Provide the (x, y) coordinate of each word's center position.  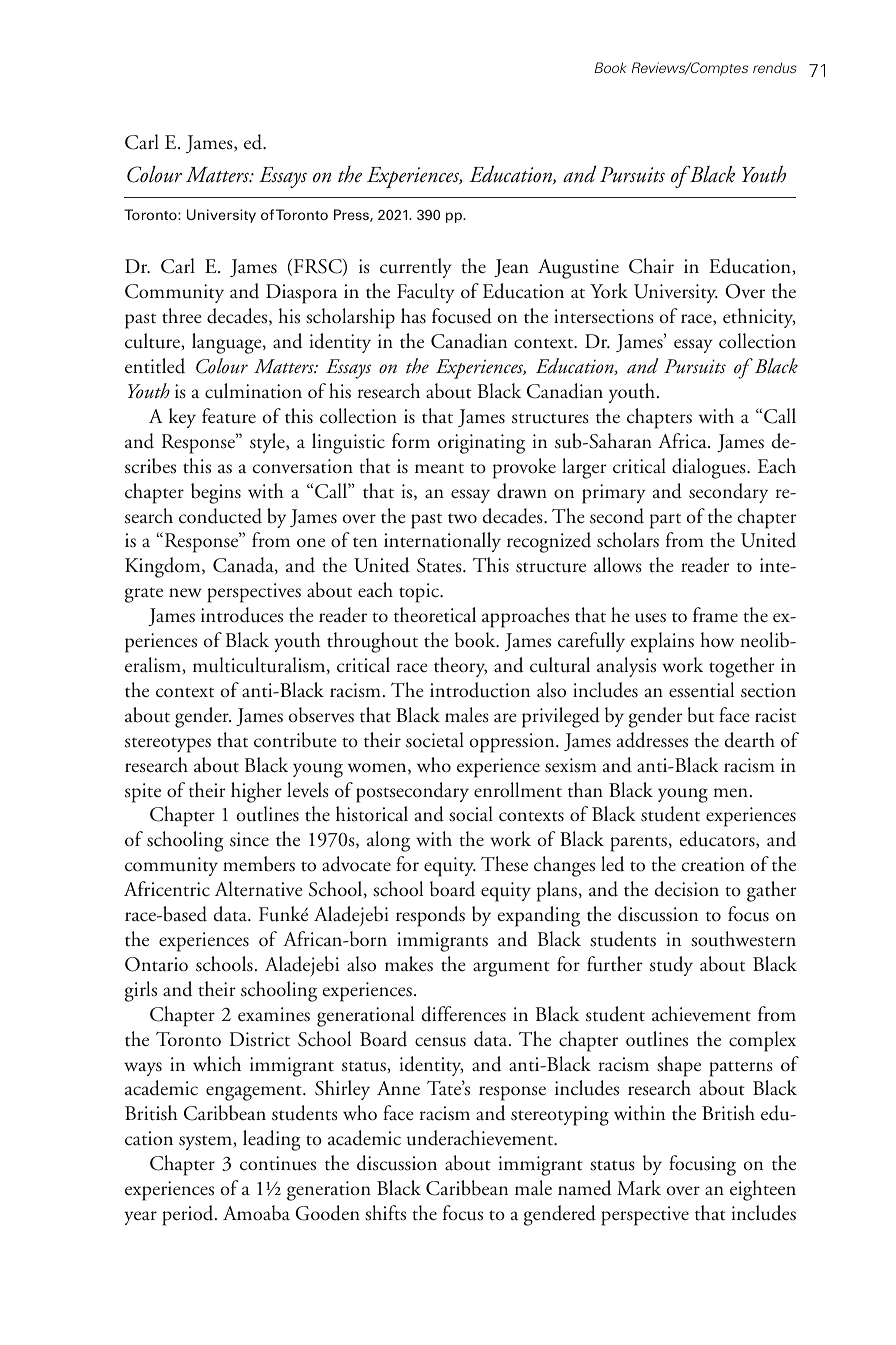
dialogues (710, 468)
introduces (242, 615)
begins (216, 493)
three (182, 316)
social (471, 814)
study (671, 966)
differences (463, 1014)
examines (274, 1014)
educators (718, 840)
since (249, 839)
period (189, 1215)
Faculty (426, 293)
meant (439, 468)
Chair (651, 266)
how (717, 640)
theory (460, 667)
